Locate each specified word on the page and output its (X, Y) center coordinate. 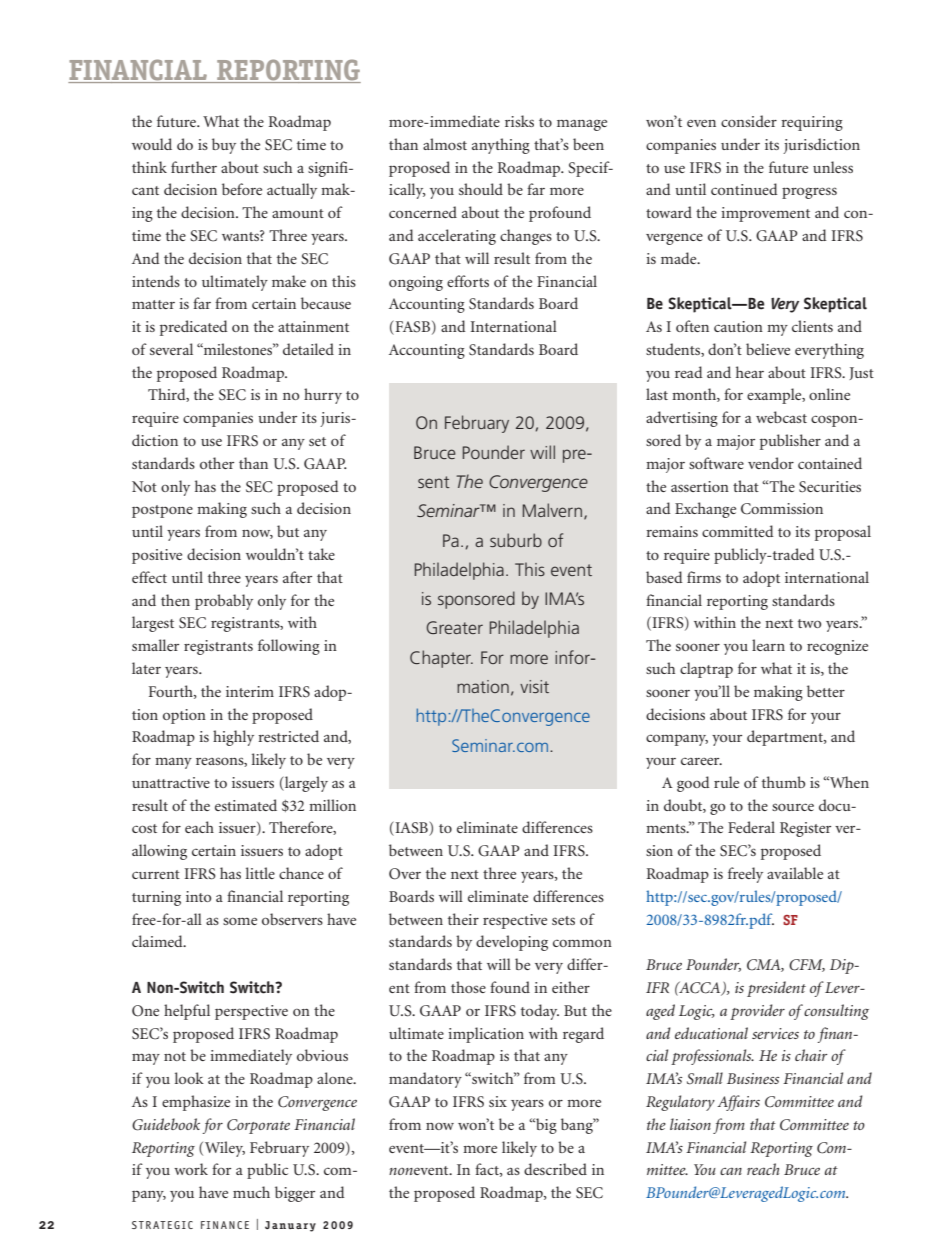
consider (749, 121)
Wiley (225, 1149)
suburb (516, 540)
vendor (771, 463)
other (217, 463)
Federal (751, 827)
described (555, 1169)
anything (501, 146)
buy (224, 146)
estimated (246, 805)
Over (405, 874)
